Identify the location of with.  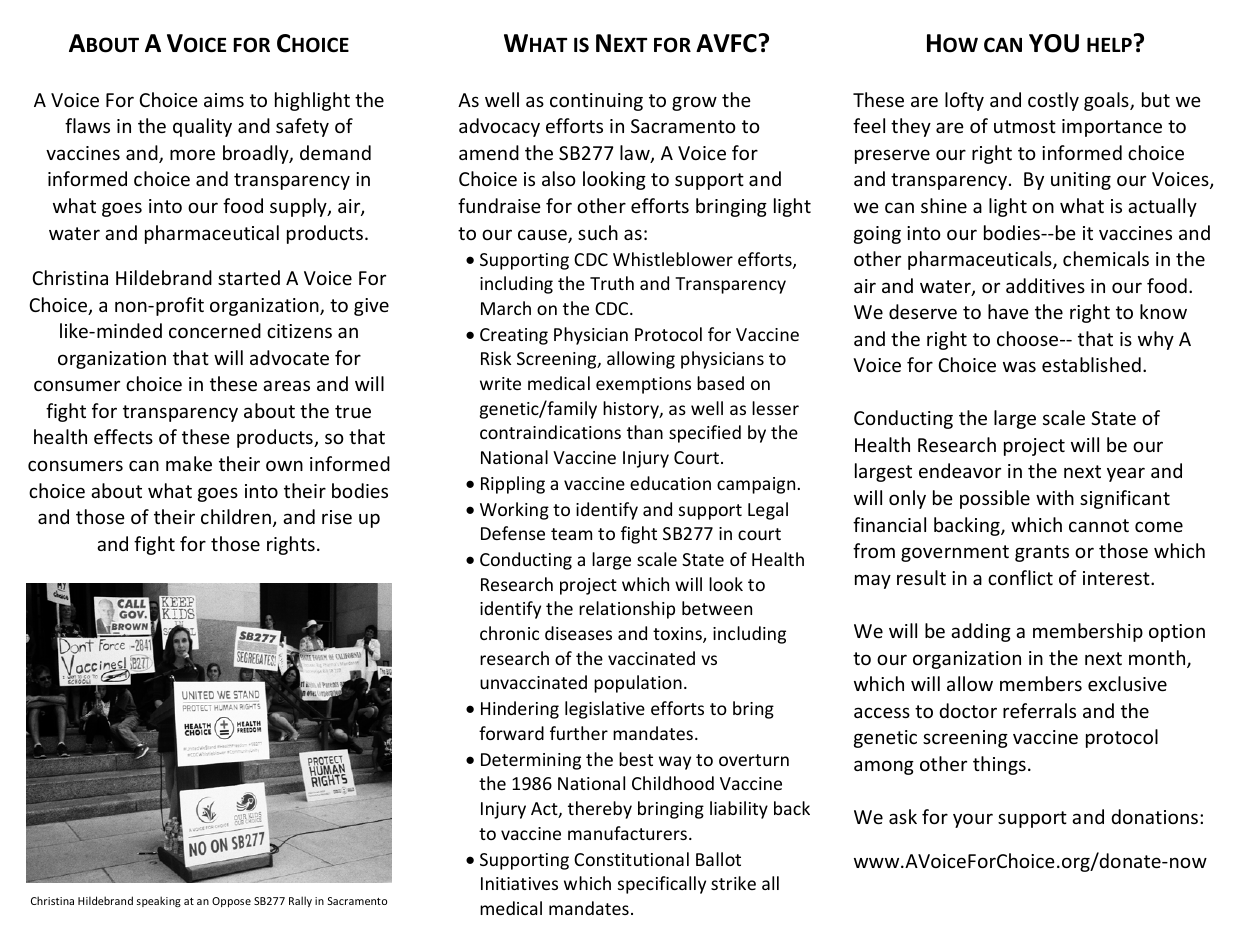
(1055, 497).
